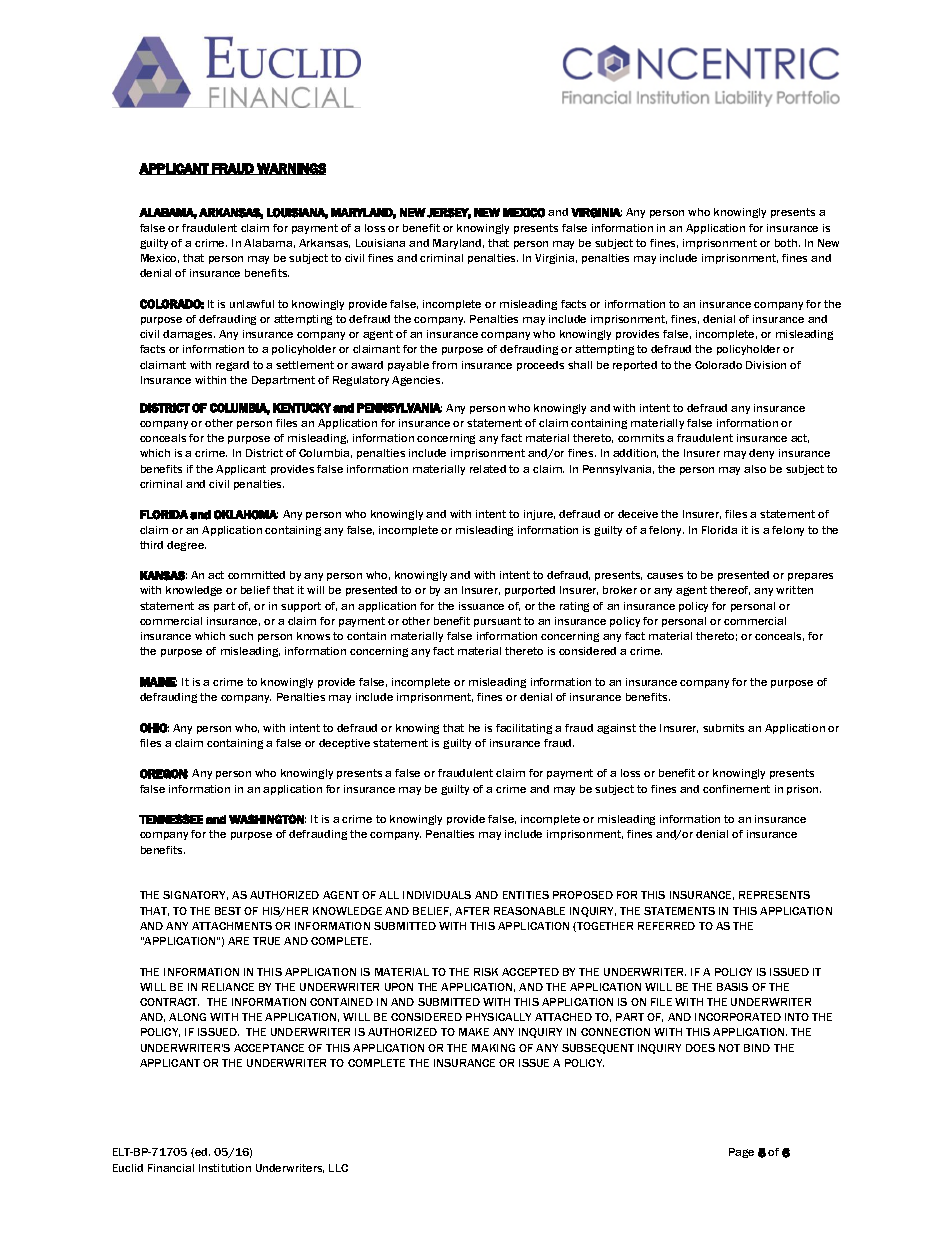 Image resolution: width=952 pixels, height=1233 pixels. I want to click on submits, so click(723, 728).
